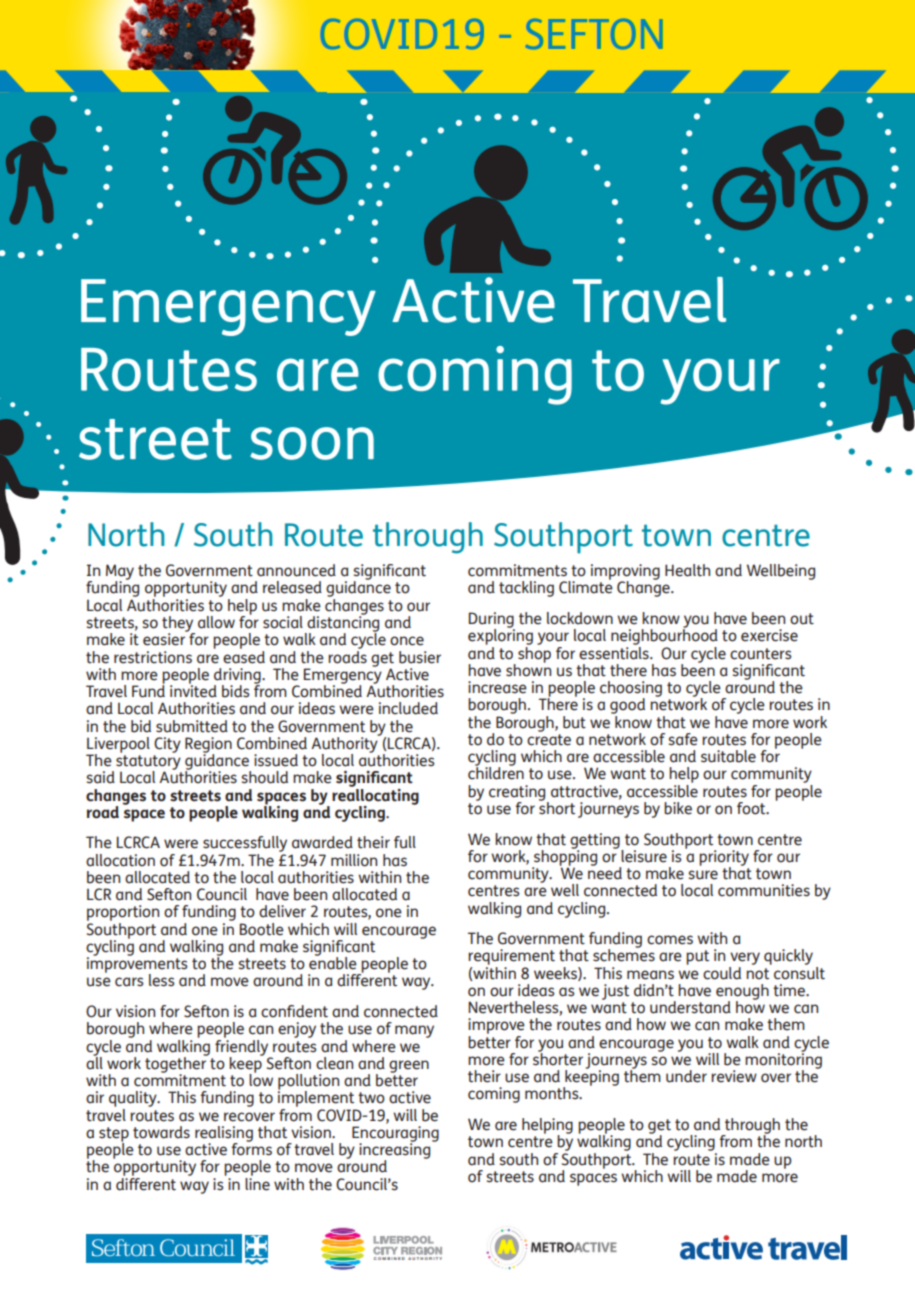  I want to click on invited, so click(193, 690).
